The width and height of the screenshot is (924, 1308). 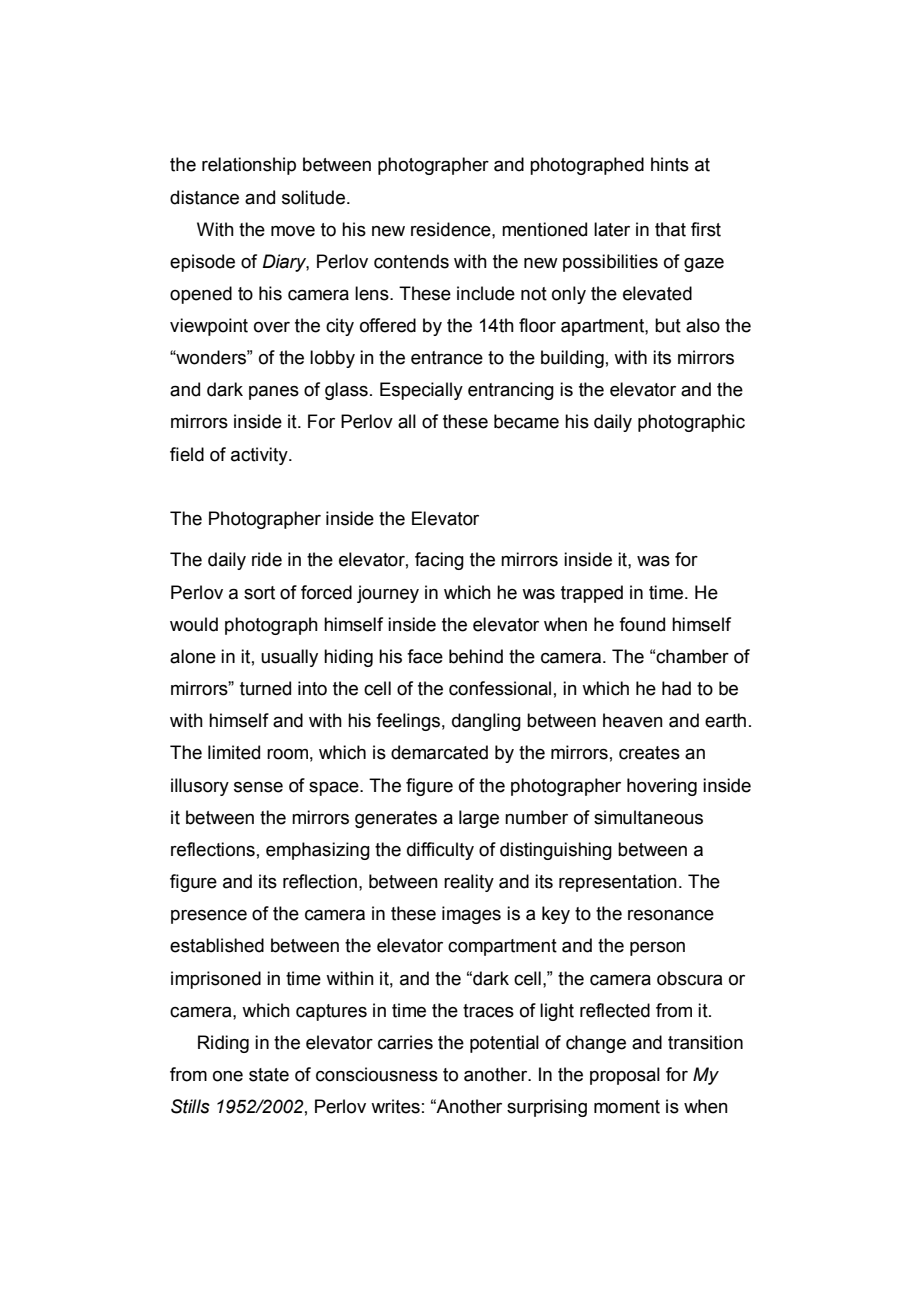 What do you see at coordinates (249, 166) in the screenshot?
I see `relationship` at bounding box center [249, 166].
